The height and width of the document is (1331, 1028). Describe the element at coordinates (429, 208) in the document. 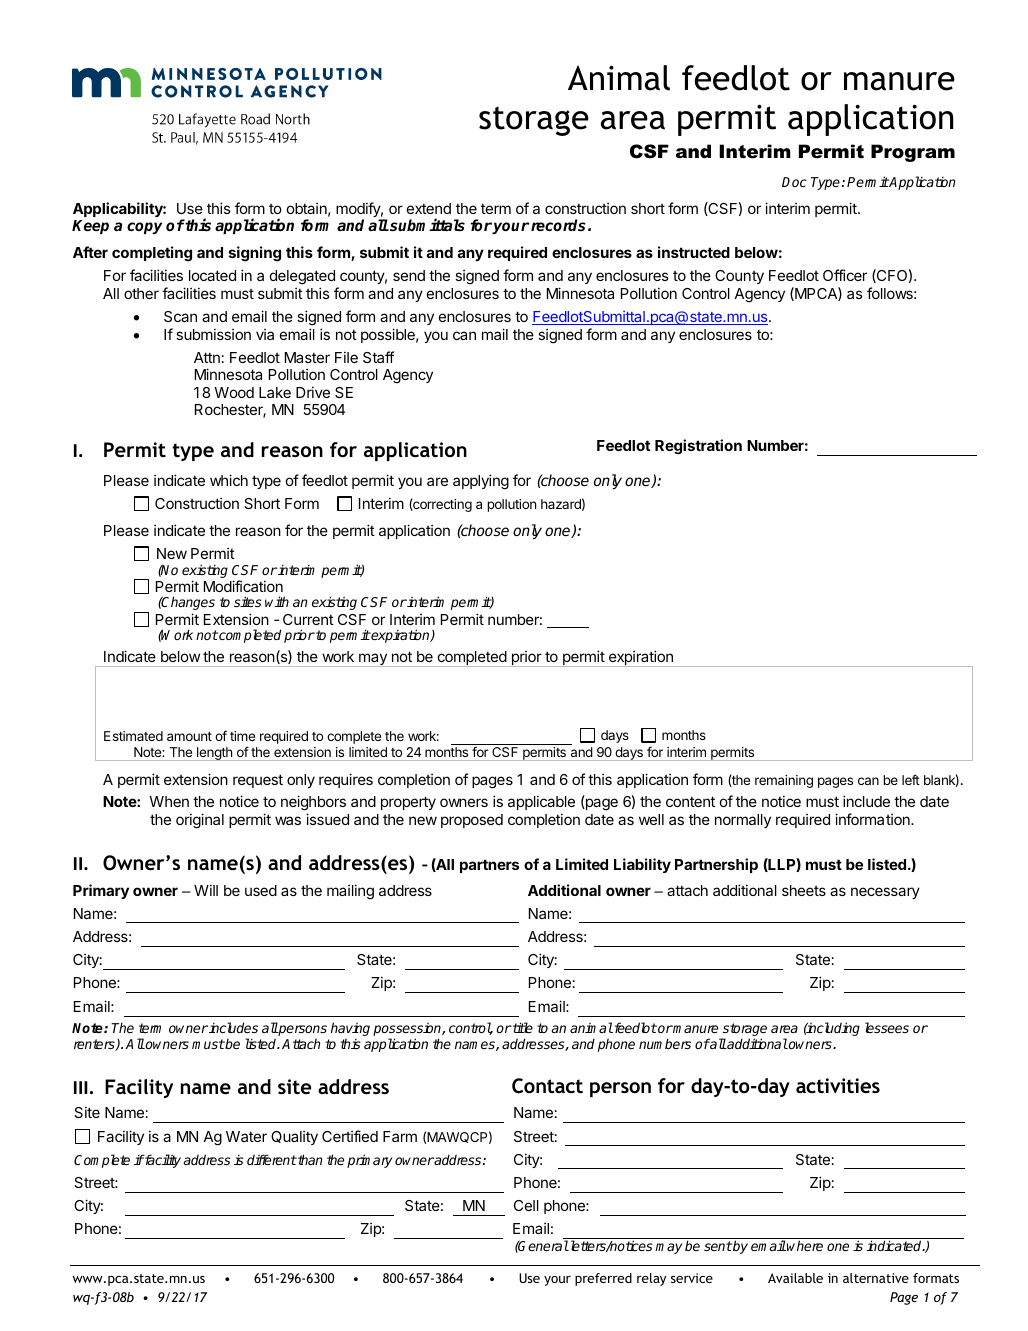

I see `extend` at that location.
